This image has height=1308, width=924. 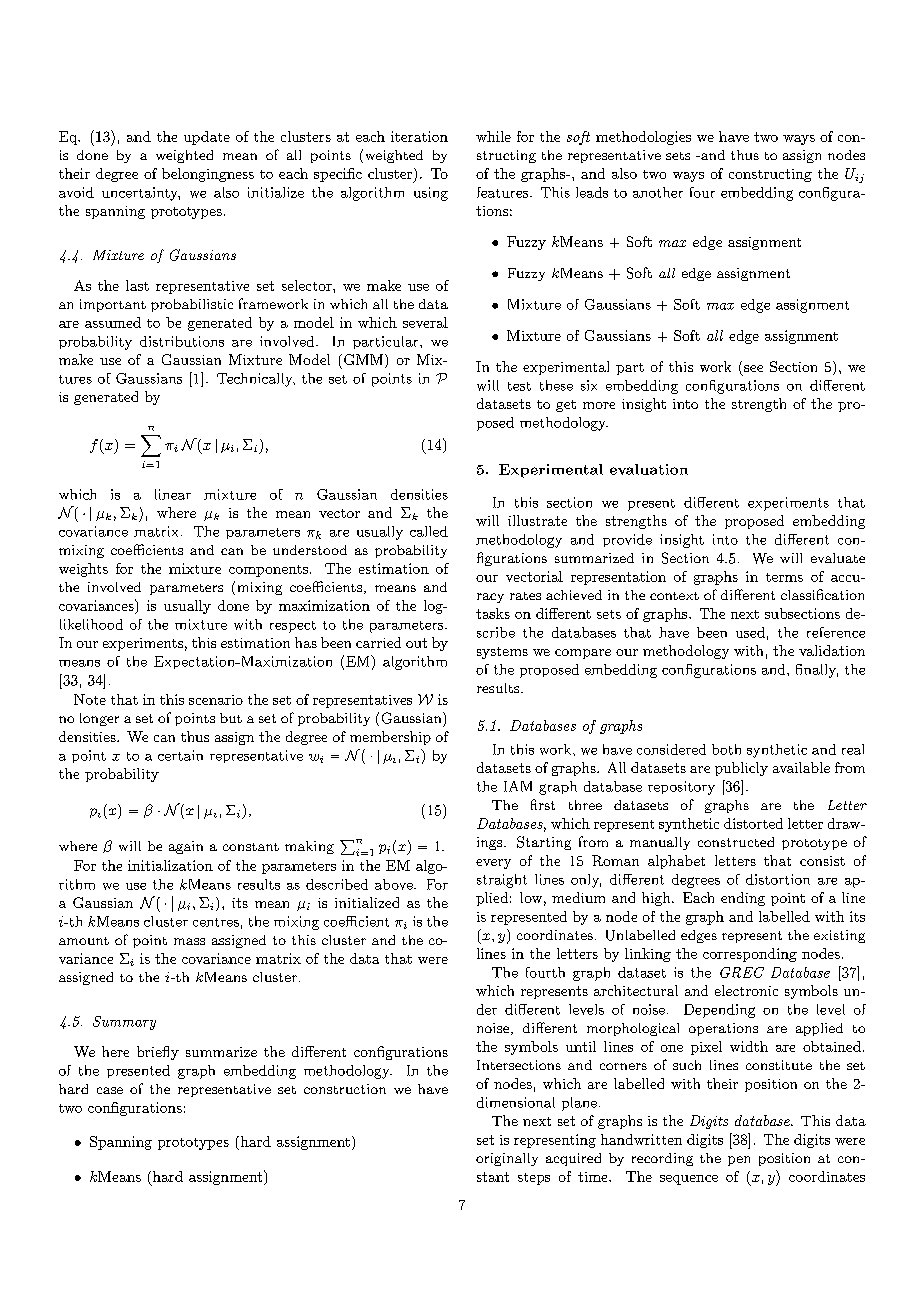 What do you see at coordinates (216, 700) in the image?
I see `scenario` at bounding box center [216, 700].
